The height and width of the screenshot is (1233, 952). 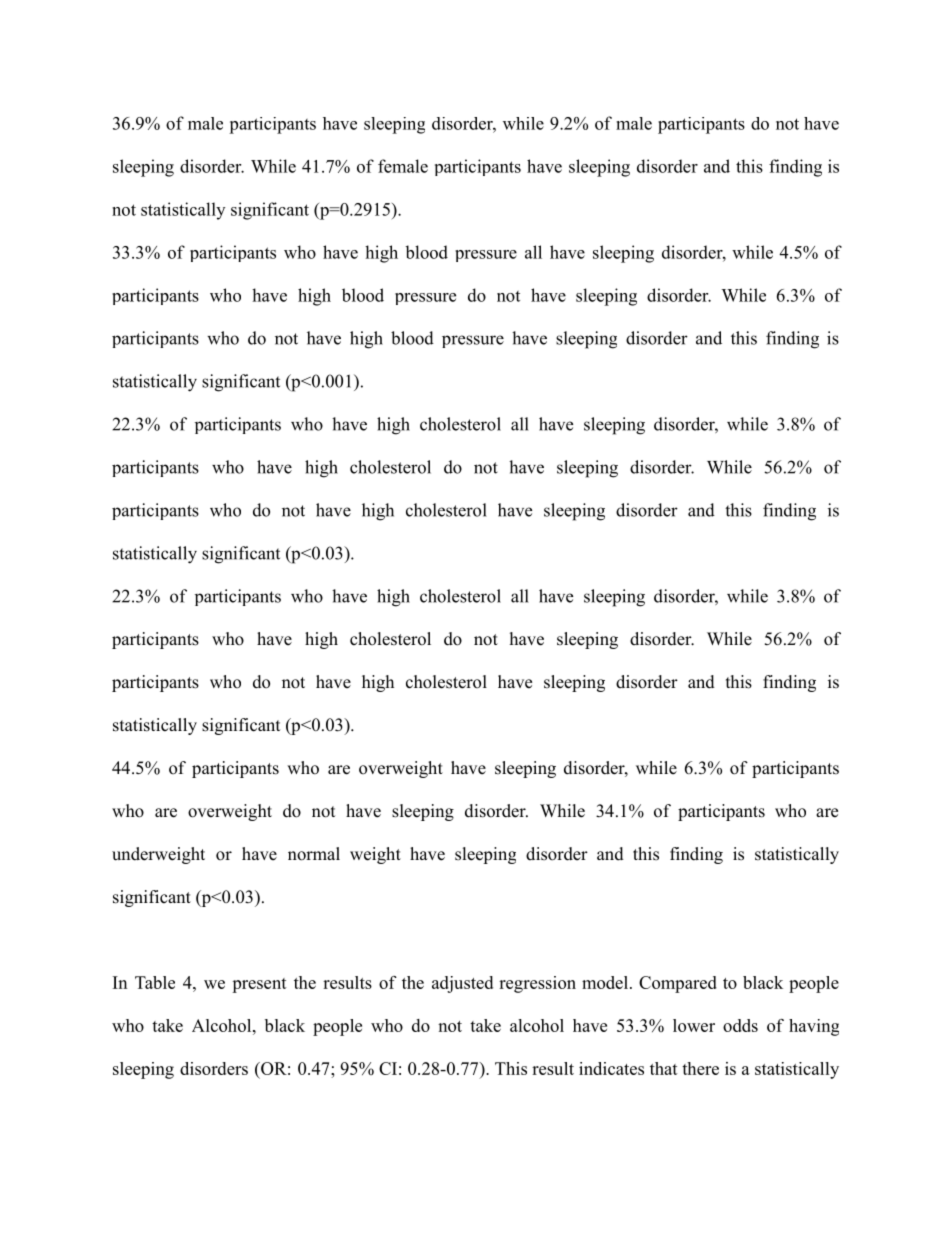 I want to click on model, so click(x=606, y=982).
